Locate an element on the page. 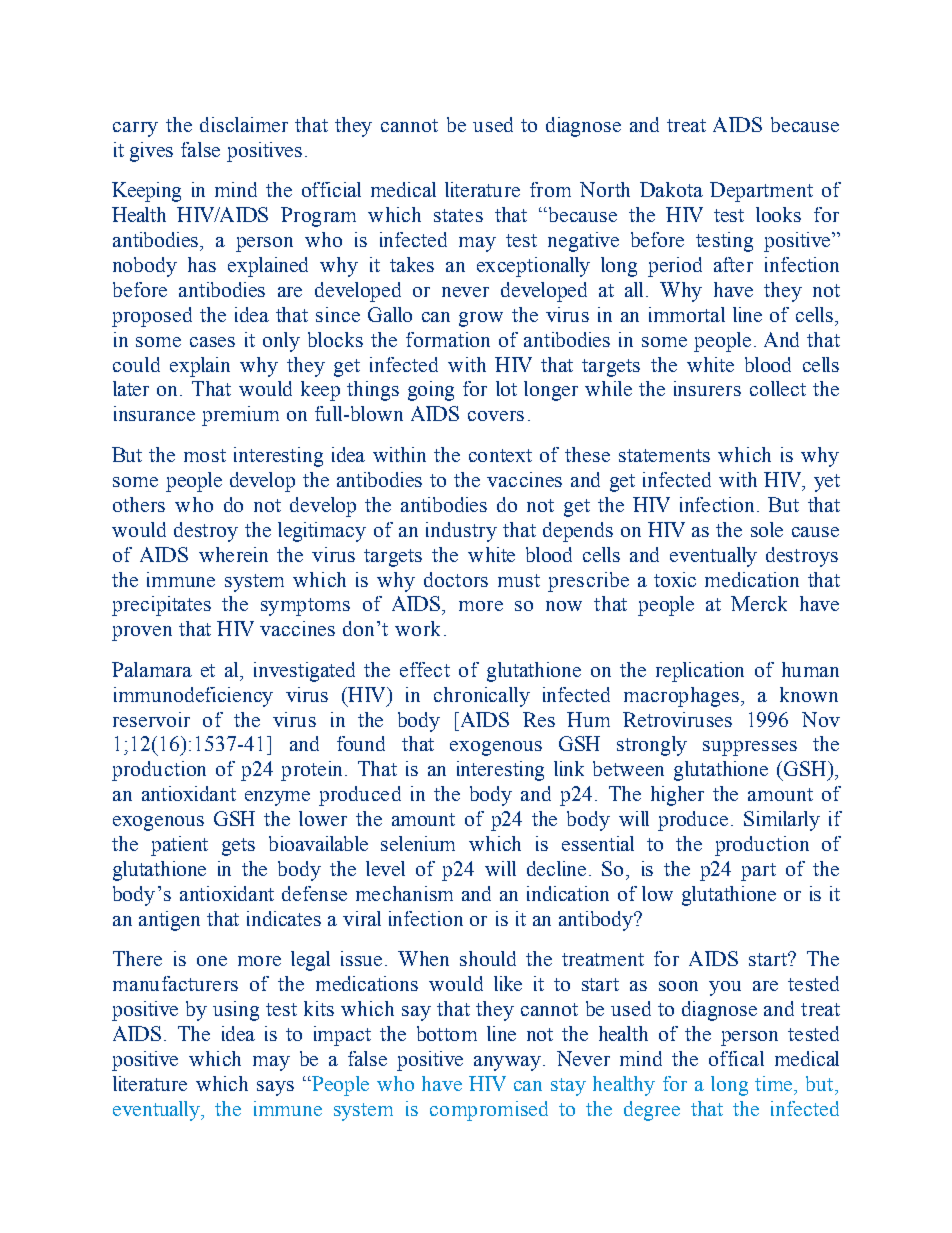 The width and height of the document is (952, 1233). Dakota is located at coordinates (671, 189).
